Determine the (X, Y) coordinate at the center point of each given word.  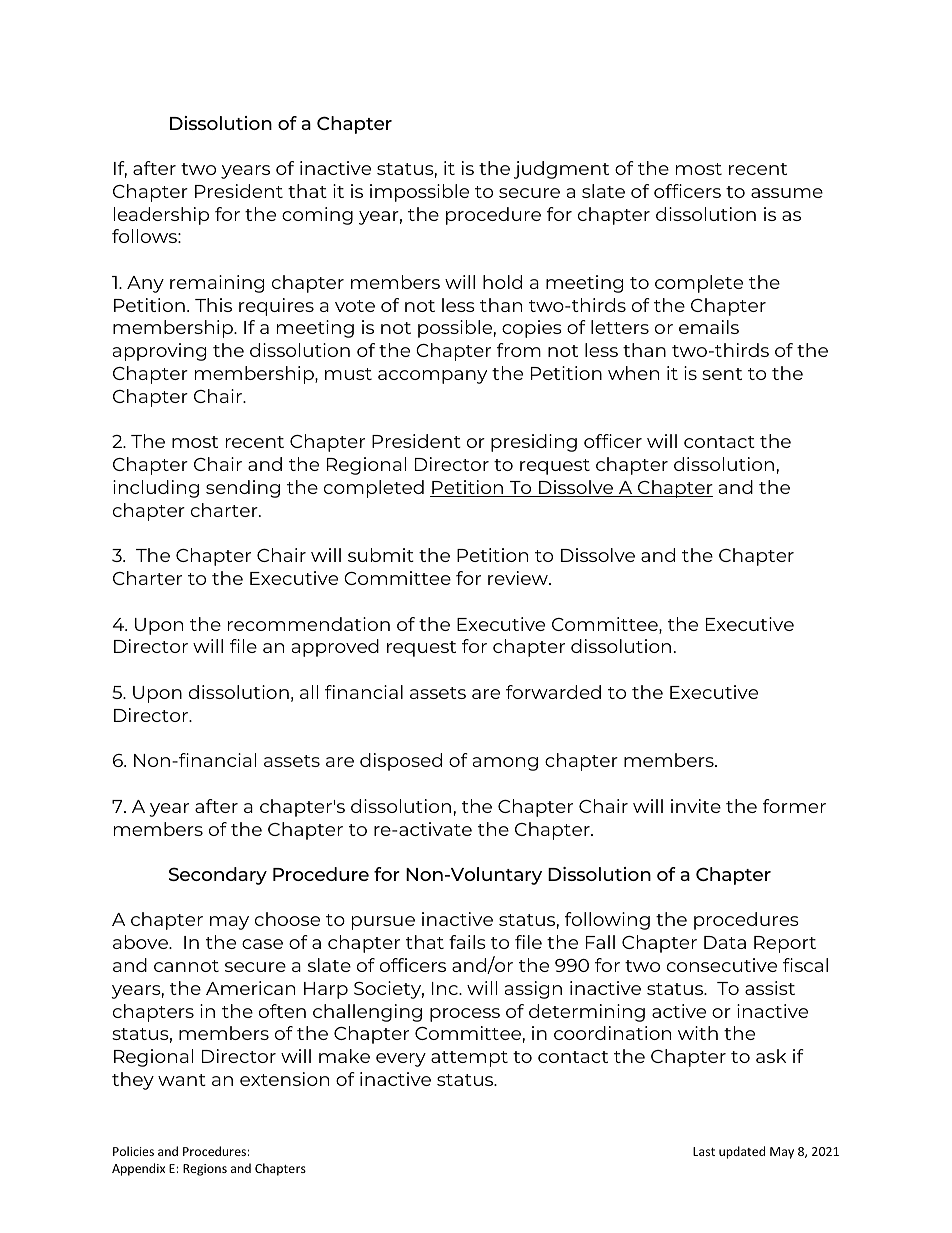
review (519, 578)
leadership (161, 216)
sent (722, 374)
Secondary (218, 876)
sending (243, 489)
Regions (205, 1170)
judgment (561, 170)
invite (696, 806)
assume (787, 193)
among (505, 764)
